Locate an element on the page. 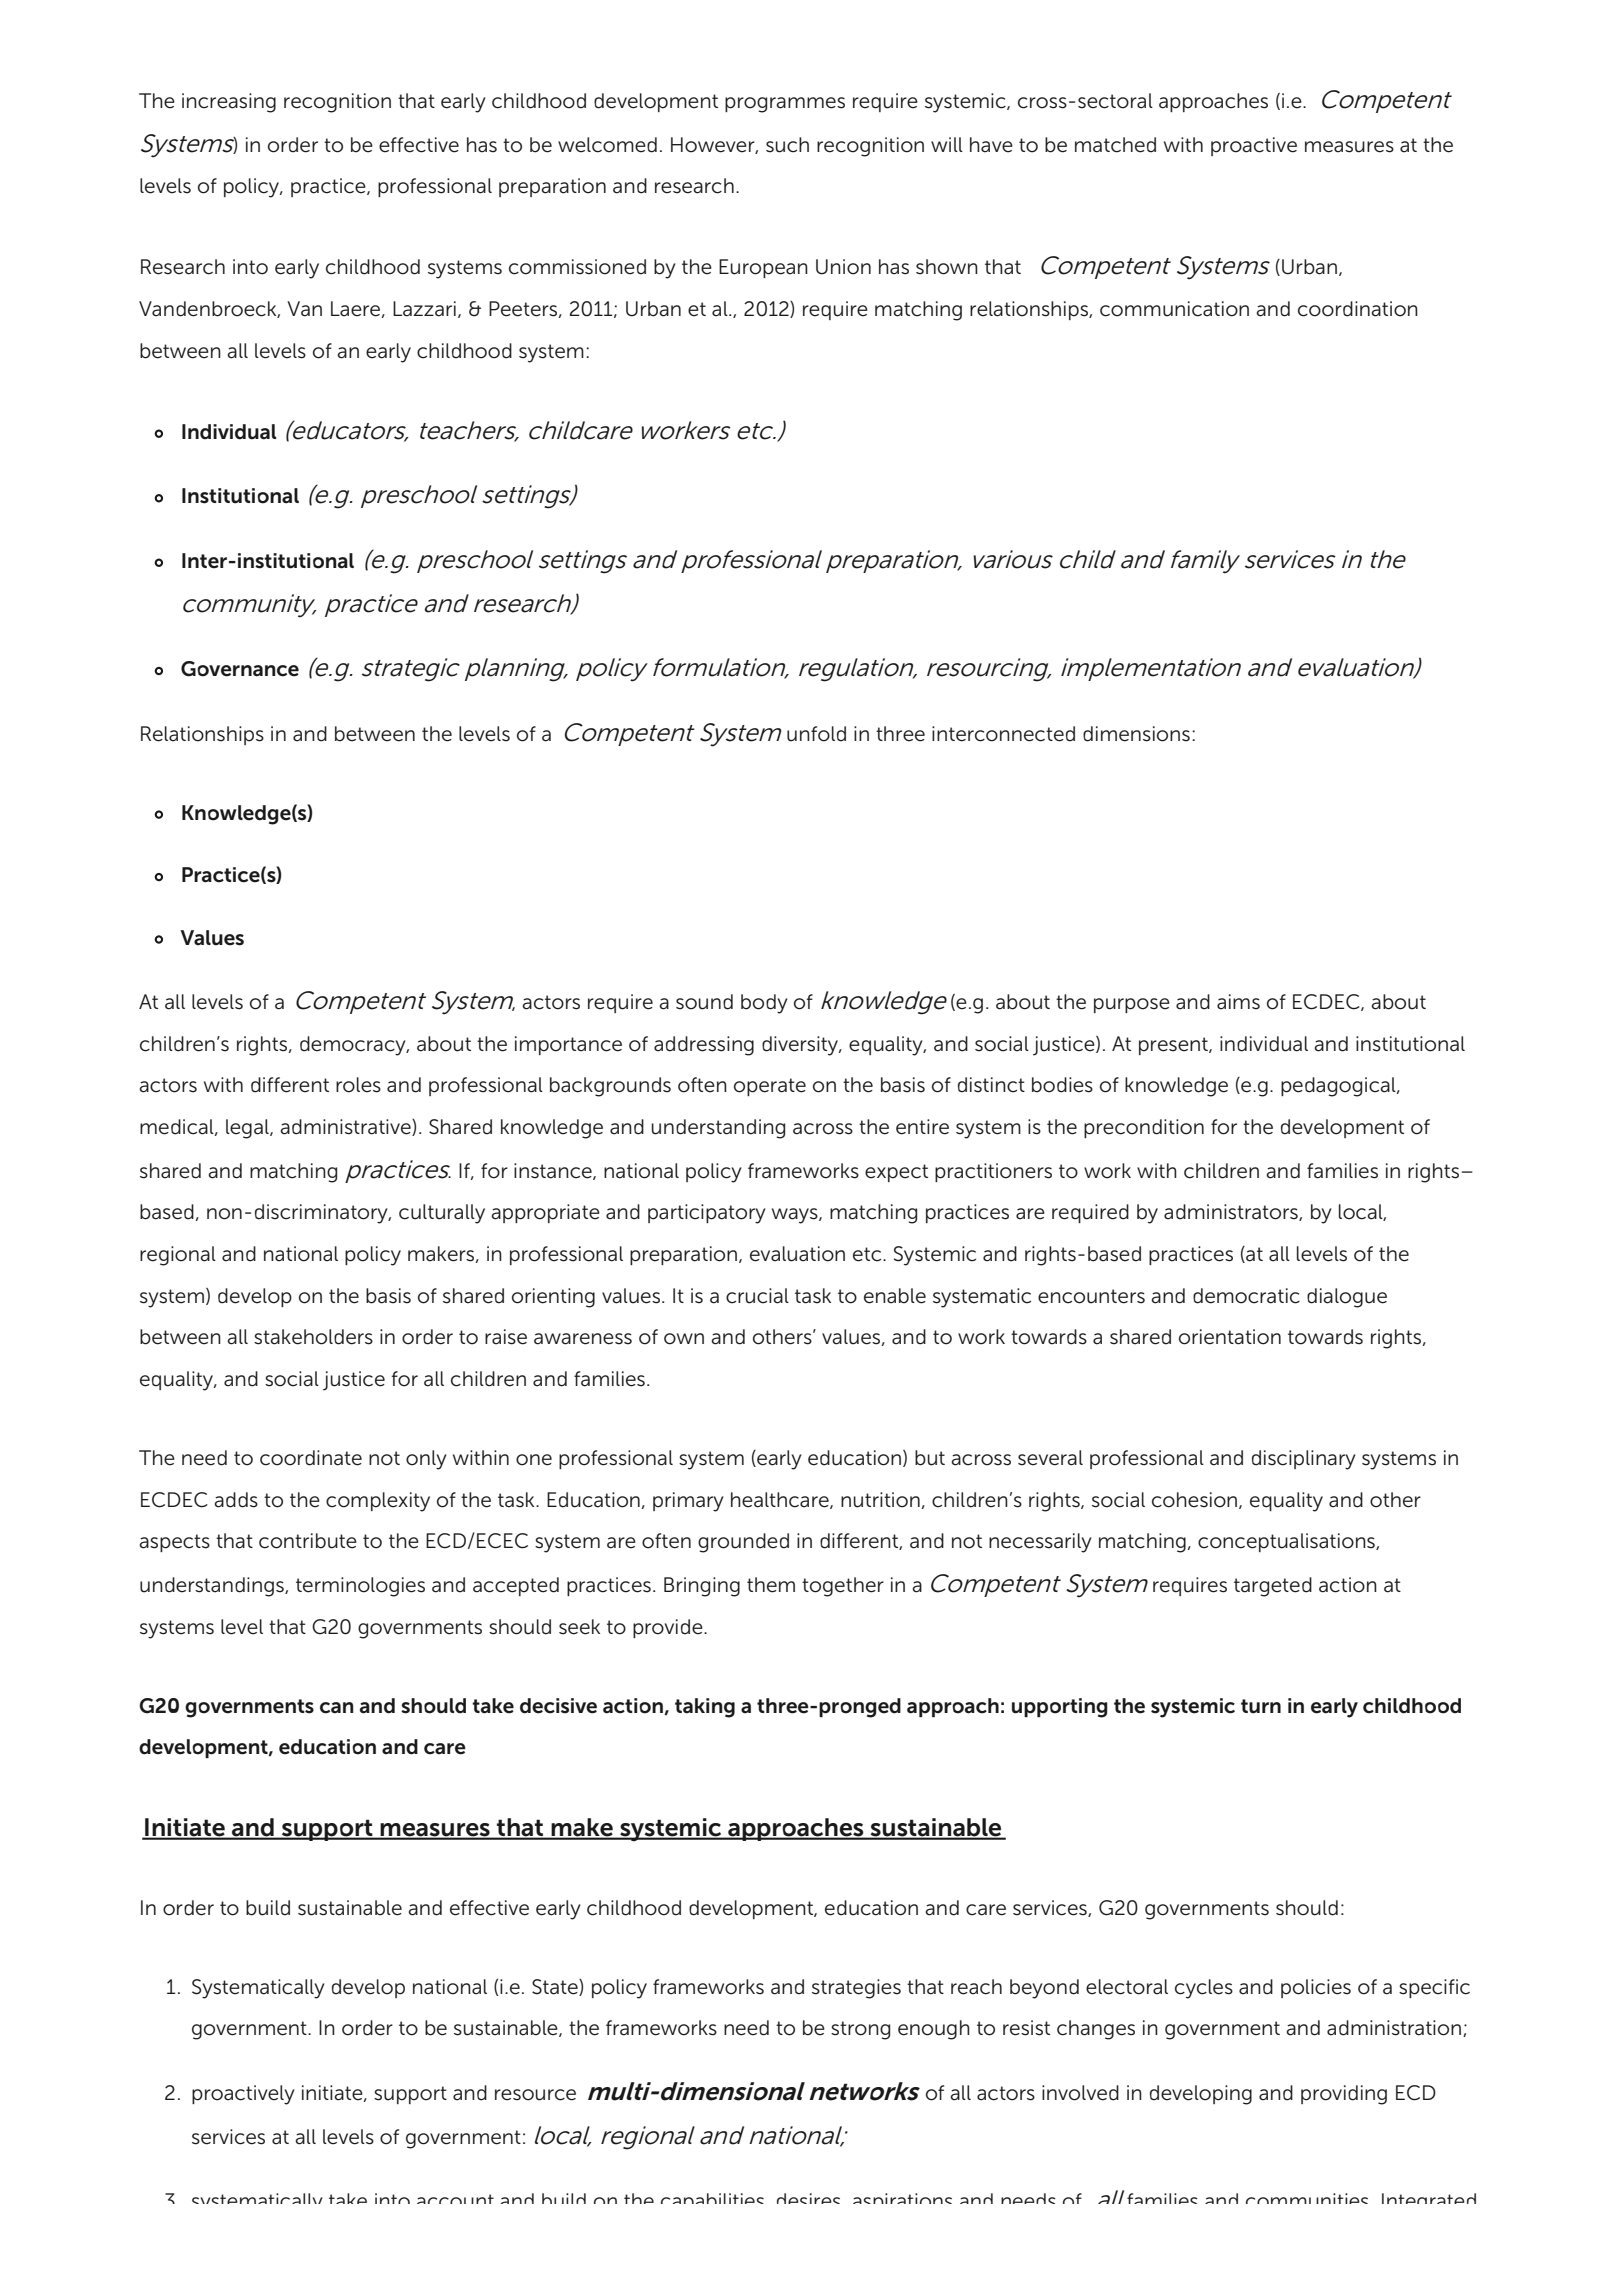 The height and width of the document is (2282, 1612). administrative is located at coordinates (346, 1127).
